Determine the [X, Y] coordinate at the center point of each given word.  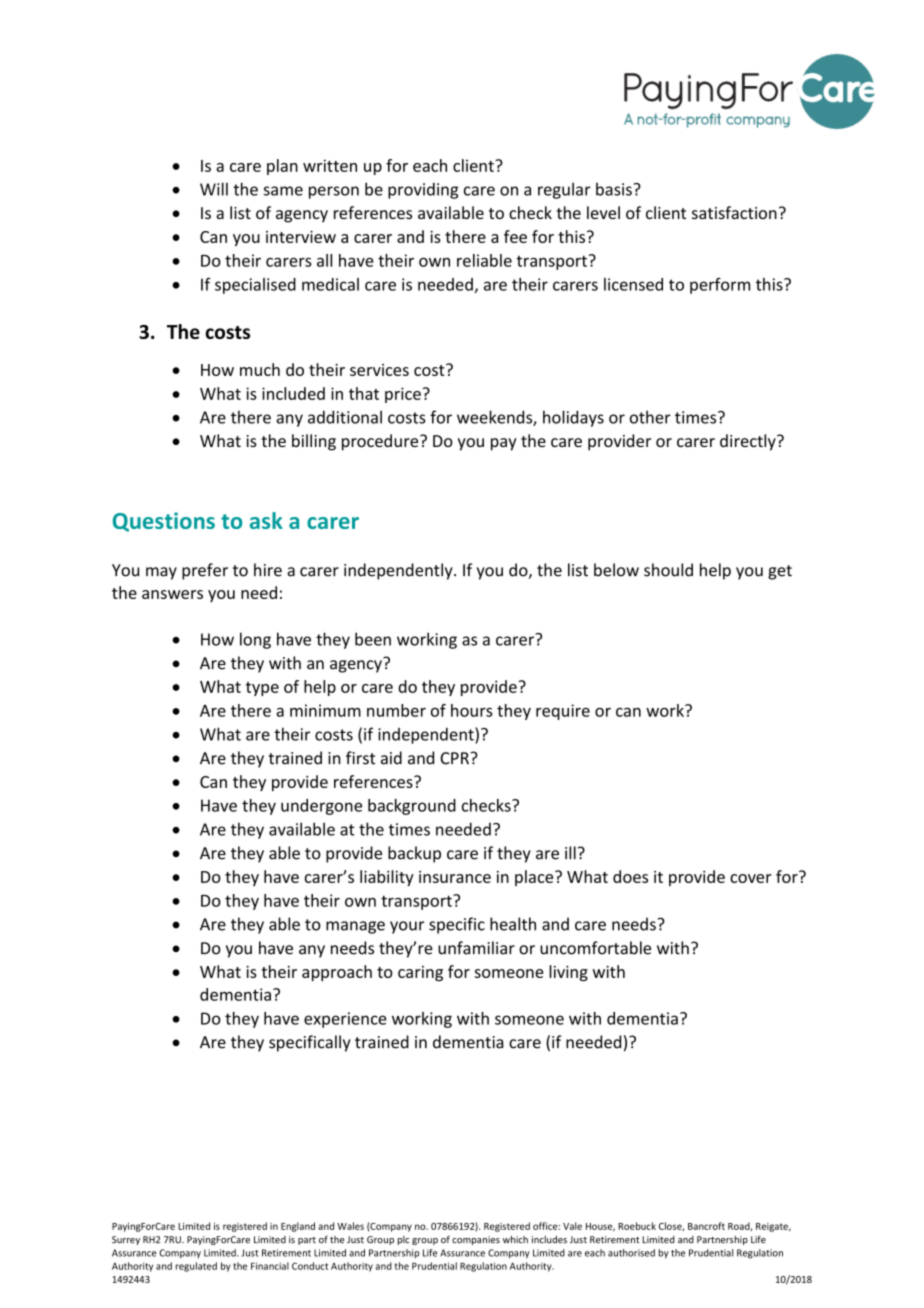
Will [214, 189]
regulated [196, 1267]
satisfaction [734, 212]
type [262, 689]
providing [423, 190]
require [563, 712]
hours [472, 710]
